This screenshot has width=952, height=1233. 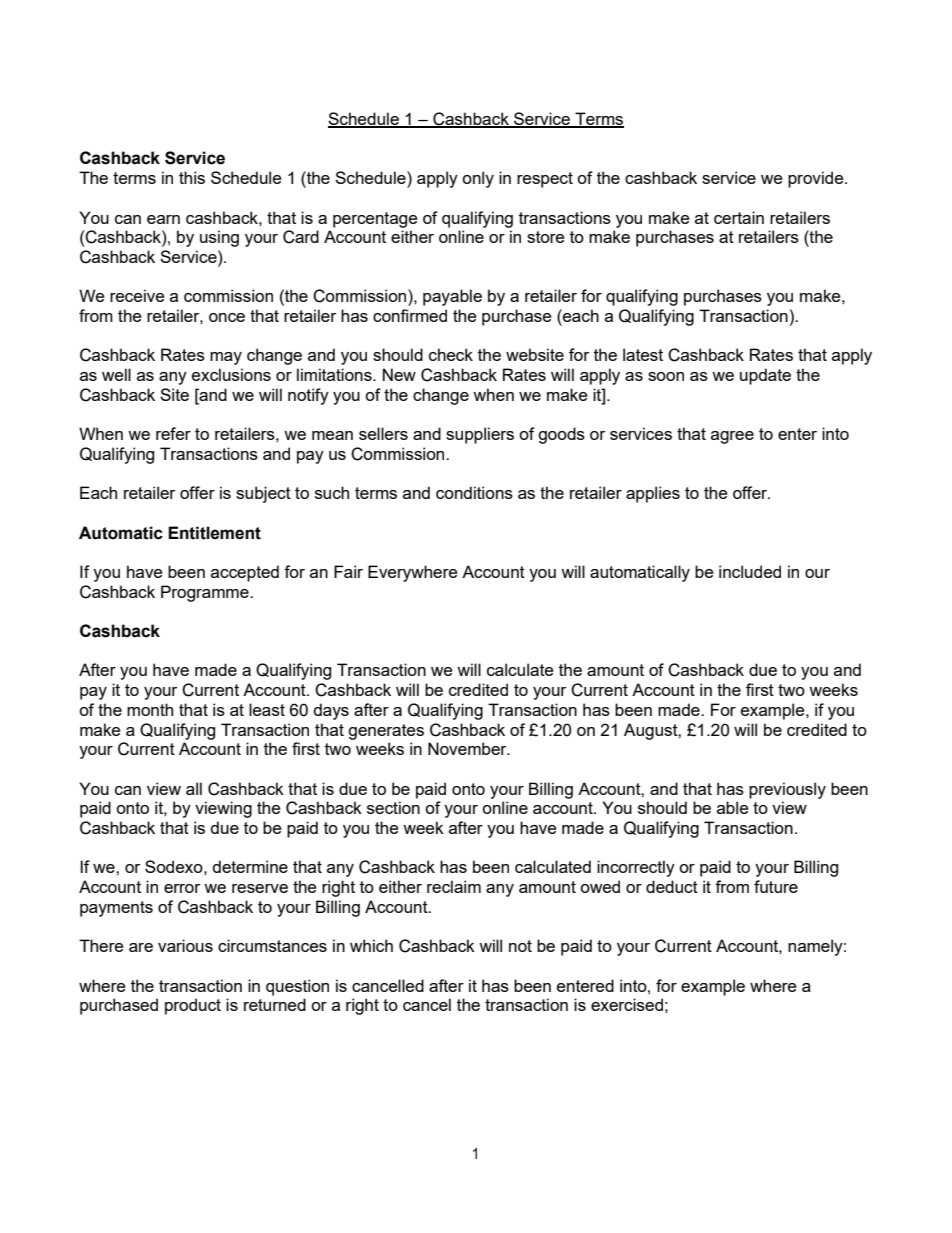 What do you see at coordinates (163, 219) in the screenshot?
I see `earn` at bounding box center [163, 219].
